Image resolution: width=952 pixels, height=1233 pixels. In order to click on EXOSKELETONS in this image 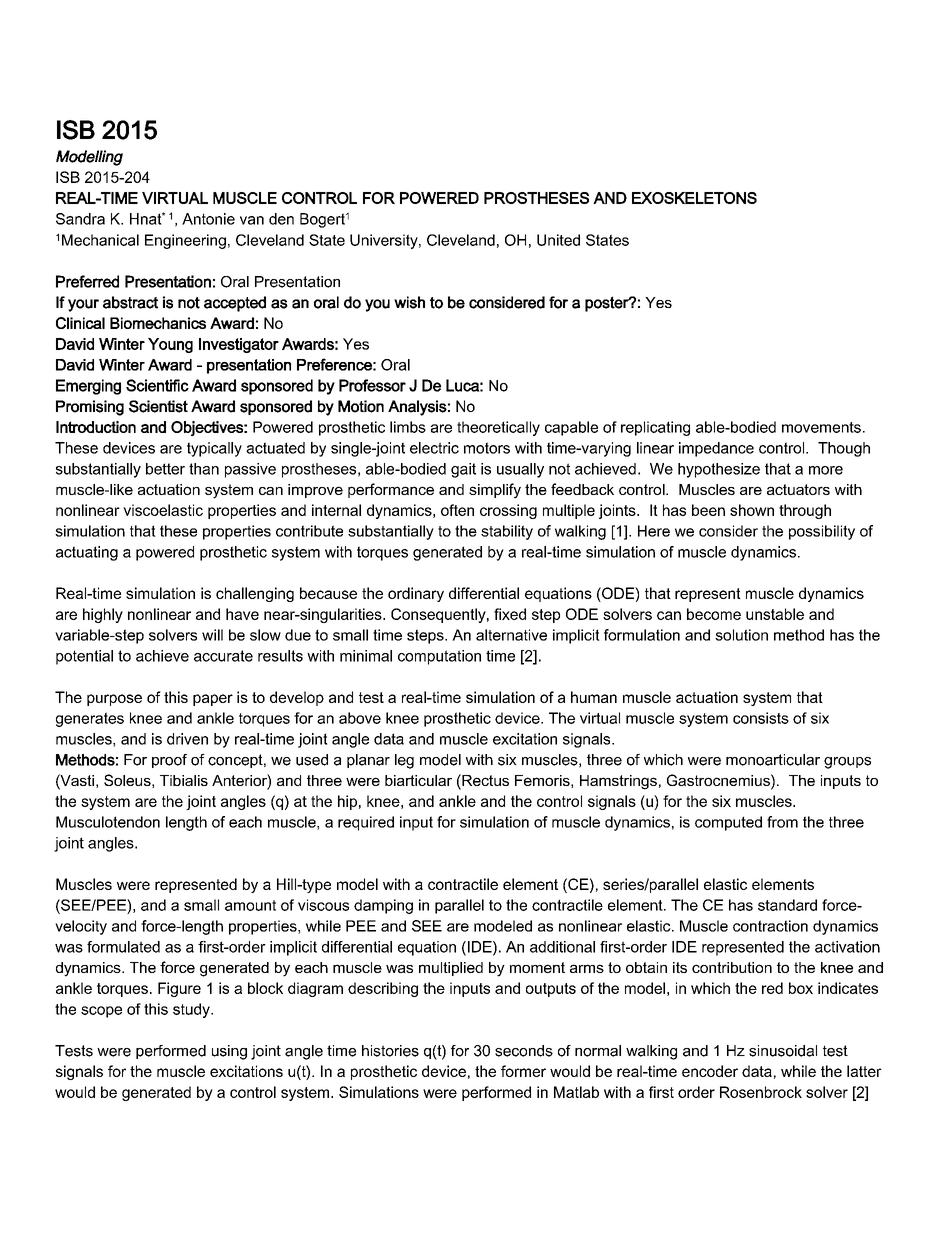, I will do `click(694, 198)`.
